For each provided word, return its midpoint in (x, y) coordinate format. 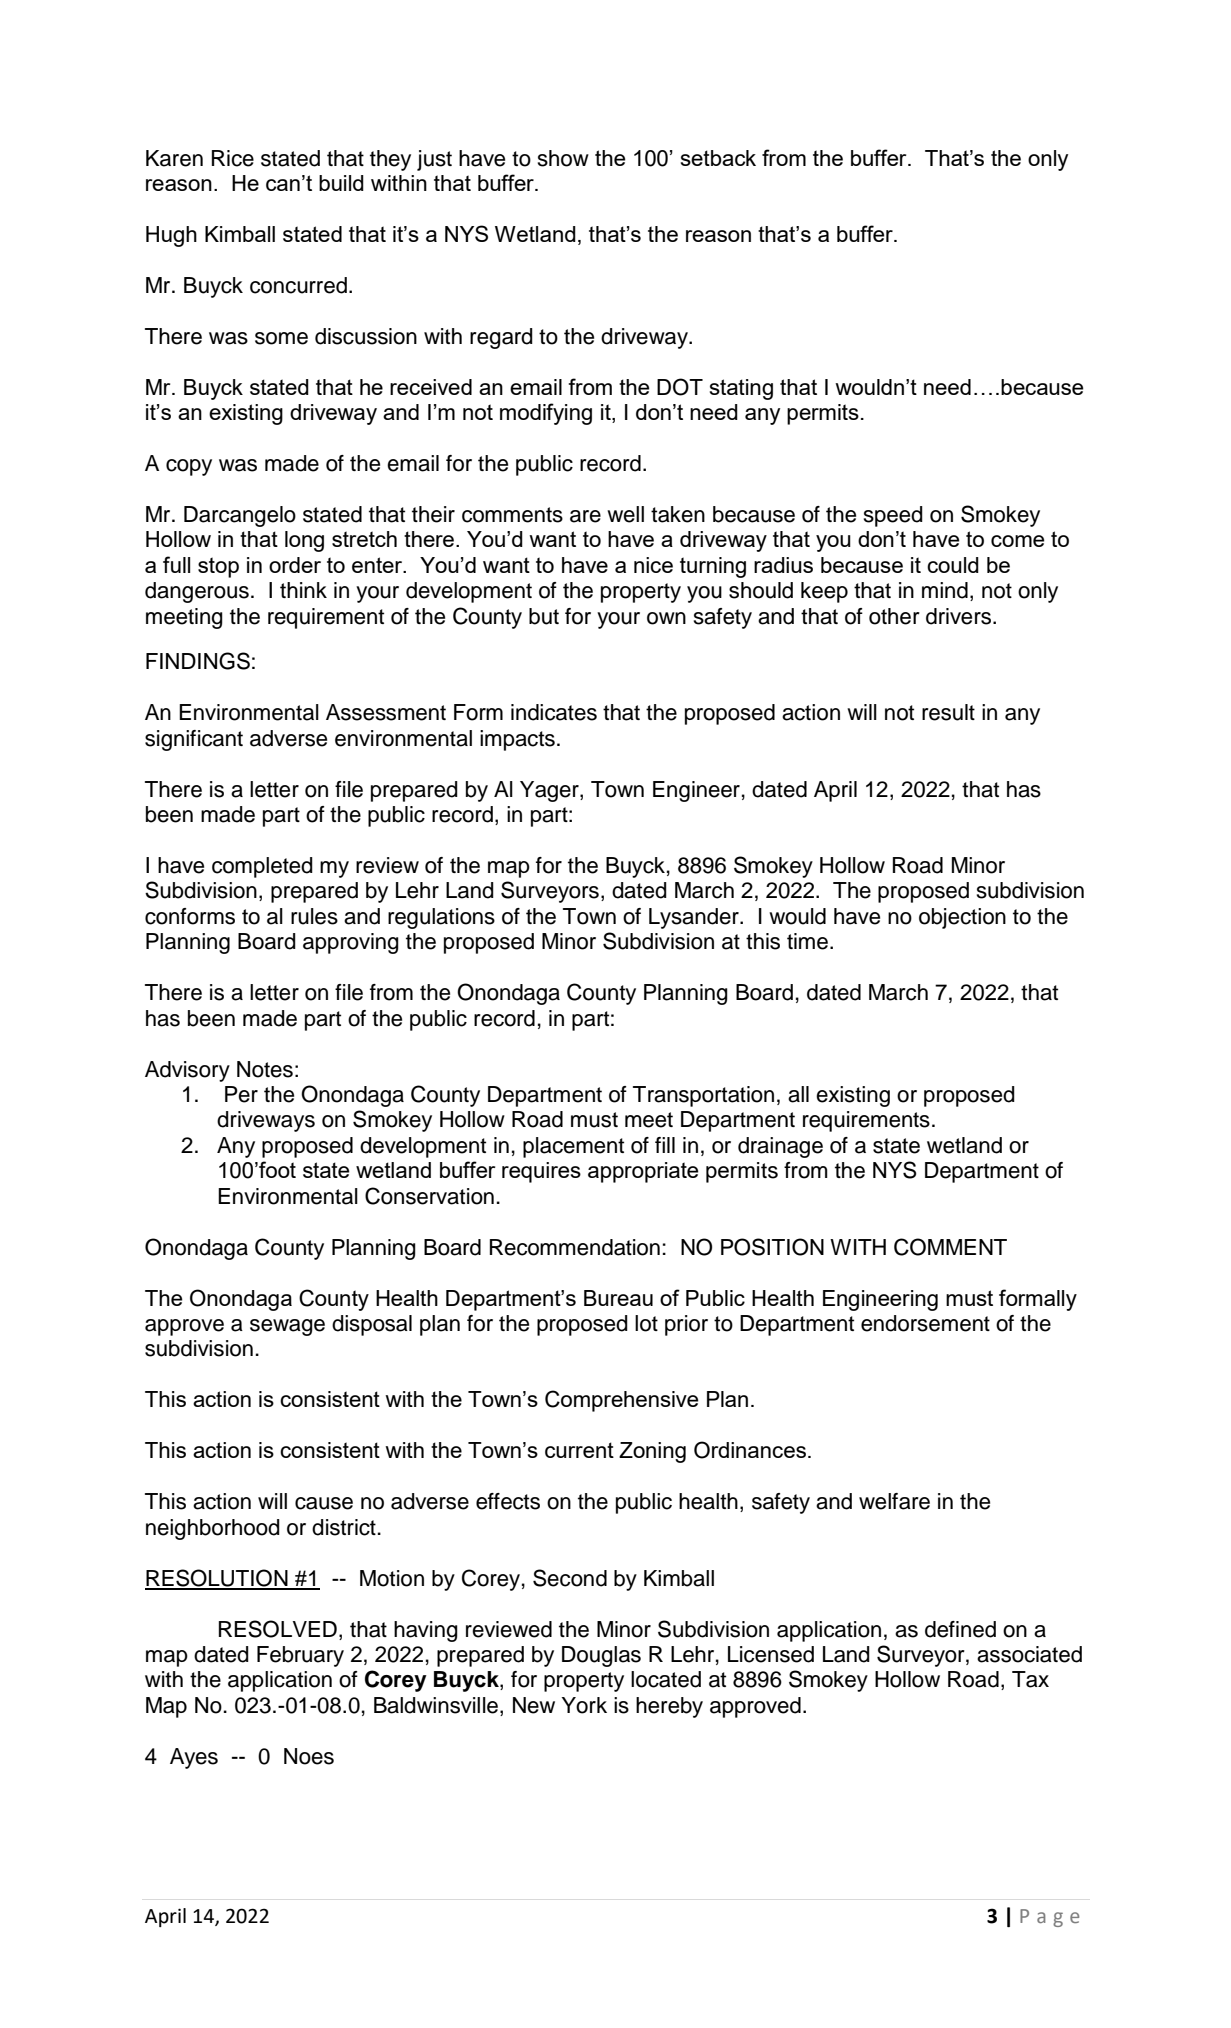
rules (314, 916)
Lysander (695, 918)
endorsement (925, 1323)
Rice (233, 158)
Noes (309, 1756)
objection (962, 918)
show (563, 158)
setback (718, 158)
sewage (287, 1327)
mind (945, 590)
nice (653, 565)
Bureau (618, 1298)
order (295, 565)
